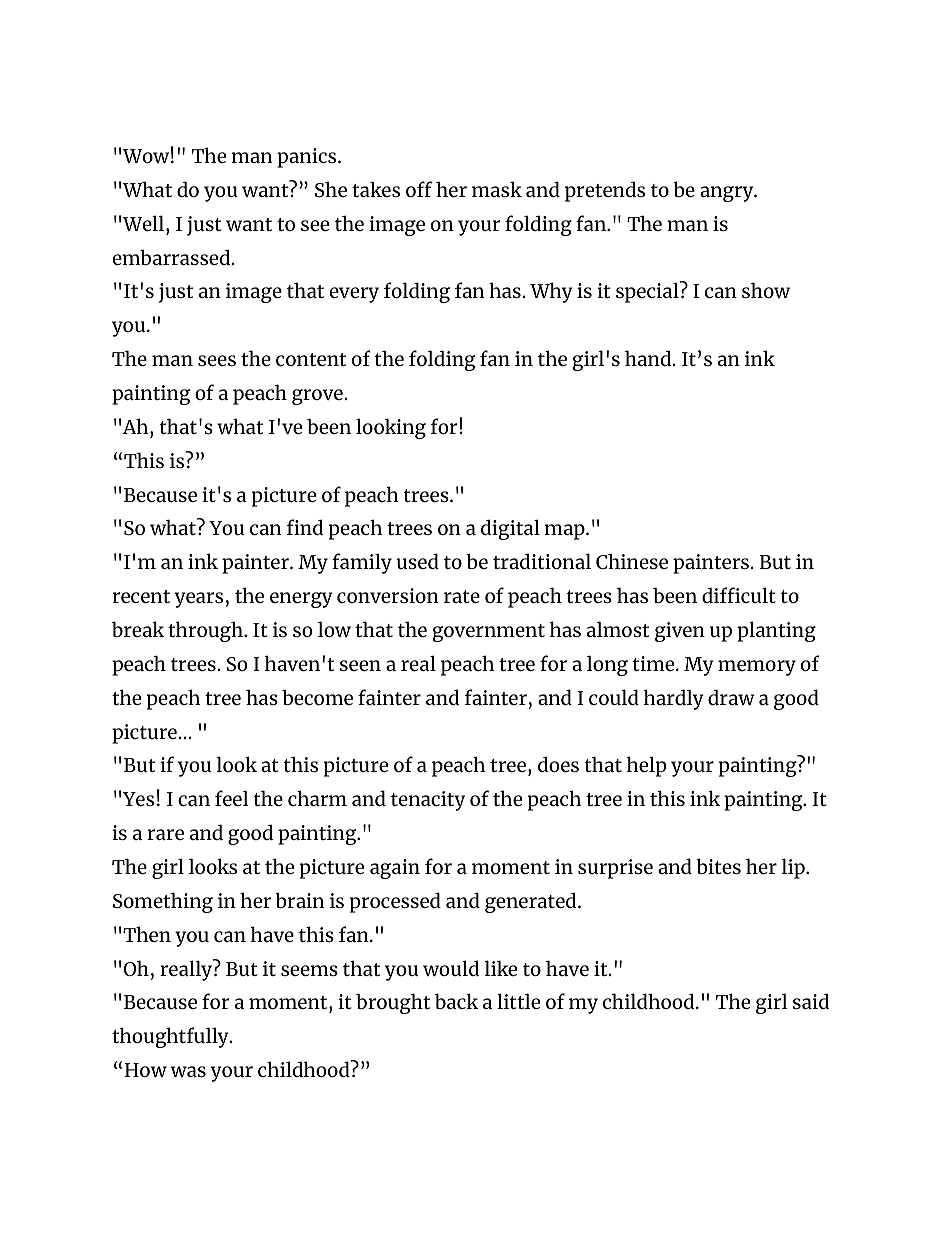  Describe the element at coordinates (206, 631) in the image. I see `through` at that location.
